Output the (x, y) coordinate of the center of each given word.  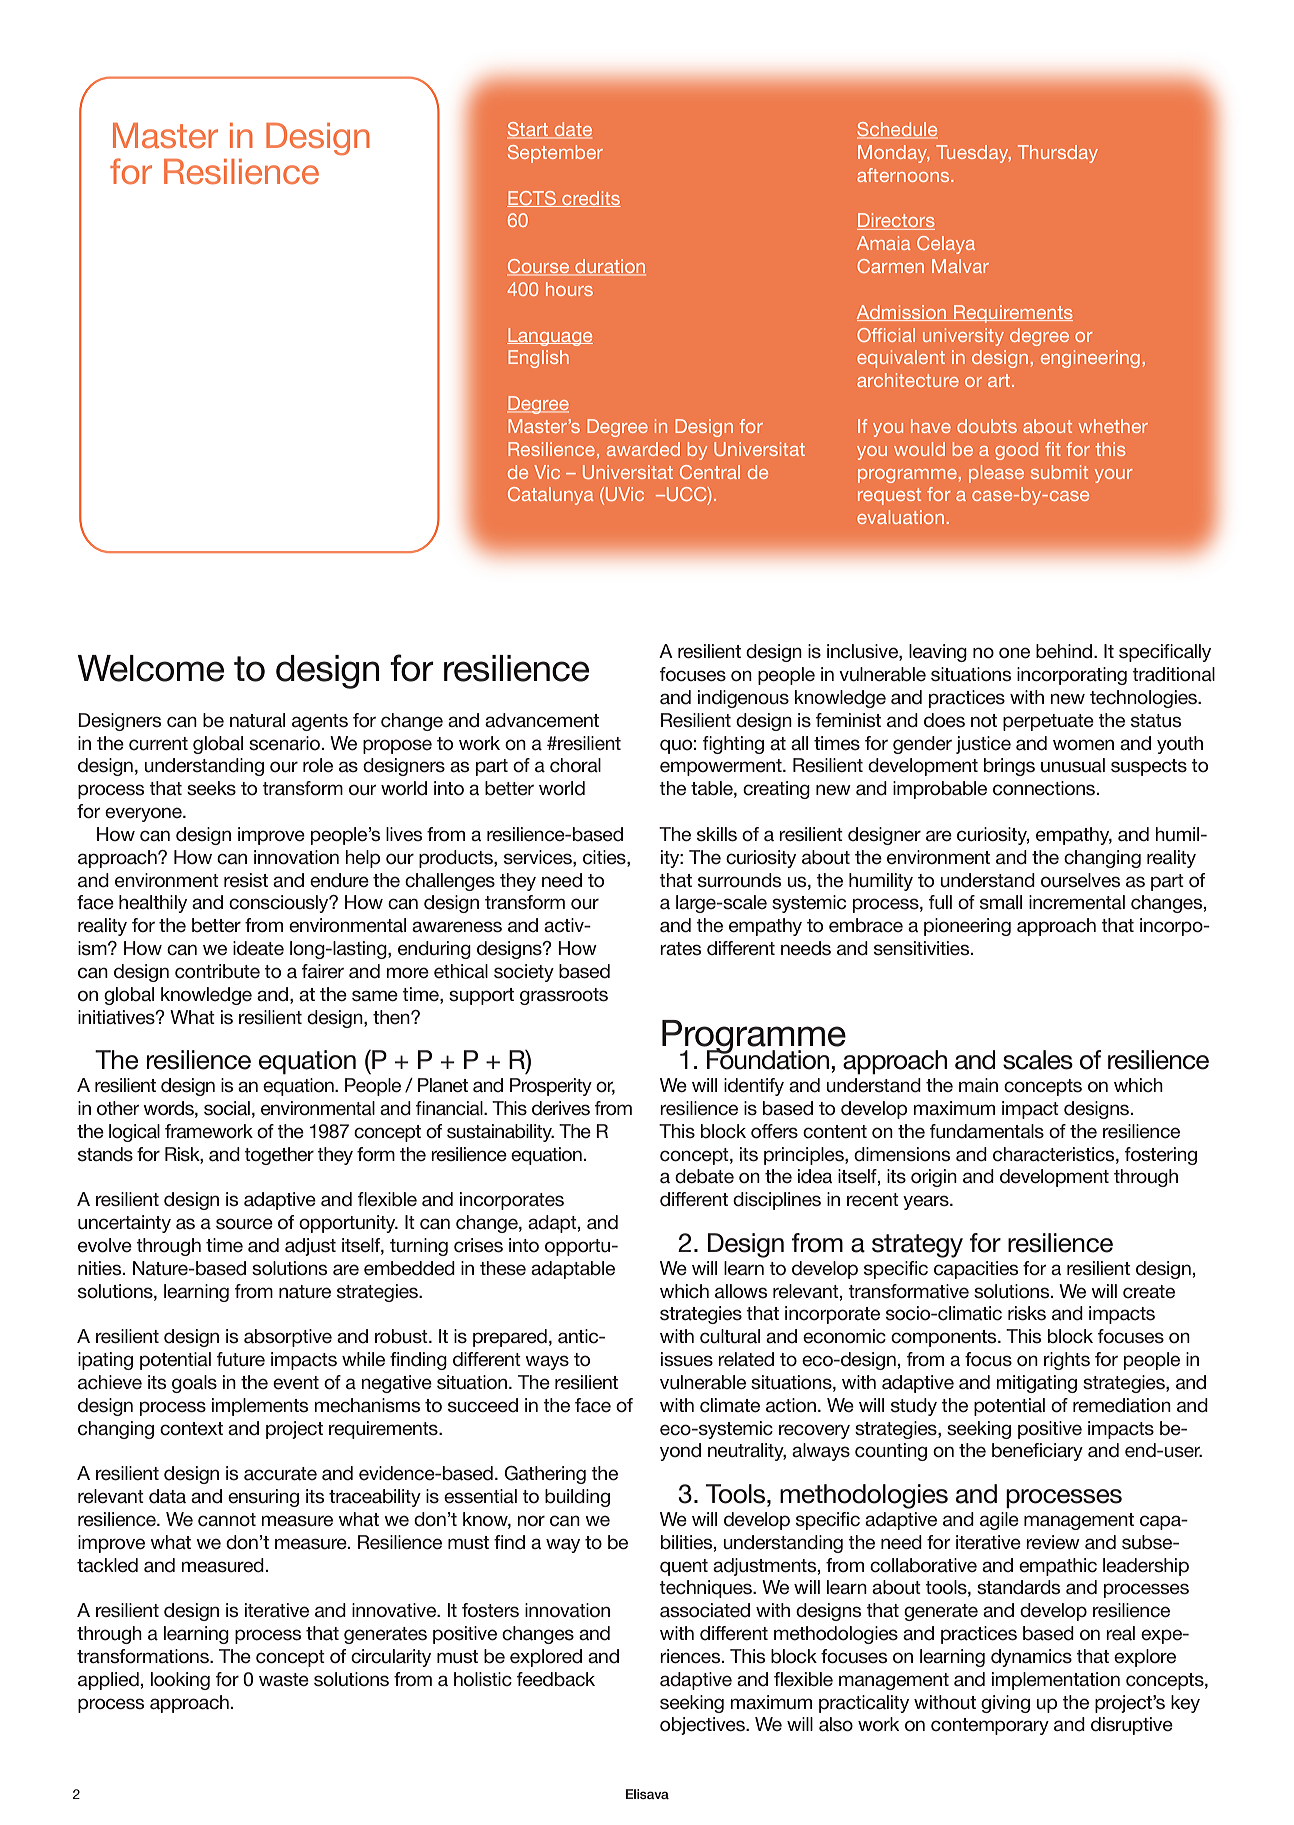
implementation (1056, 1681)
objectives (703, 1726)
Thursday (1058, 154)
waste (284, 1680)
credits (590, 199)
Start (529, 130)
